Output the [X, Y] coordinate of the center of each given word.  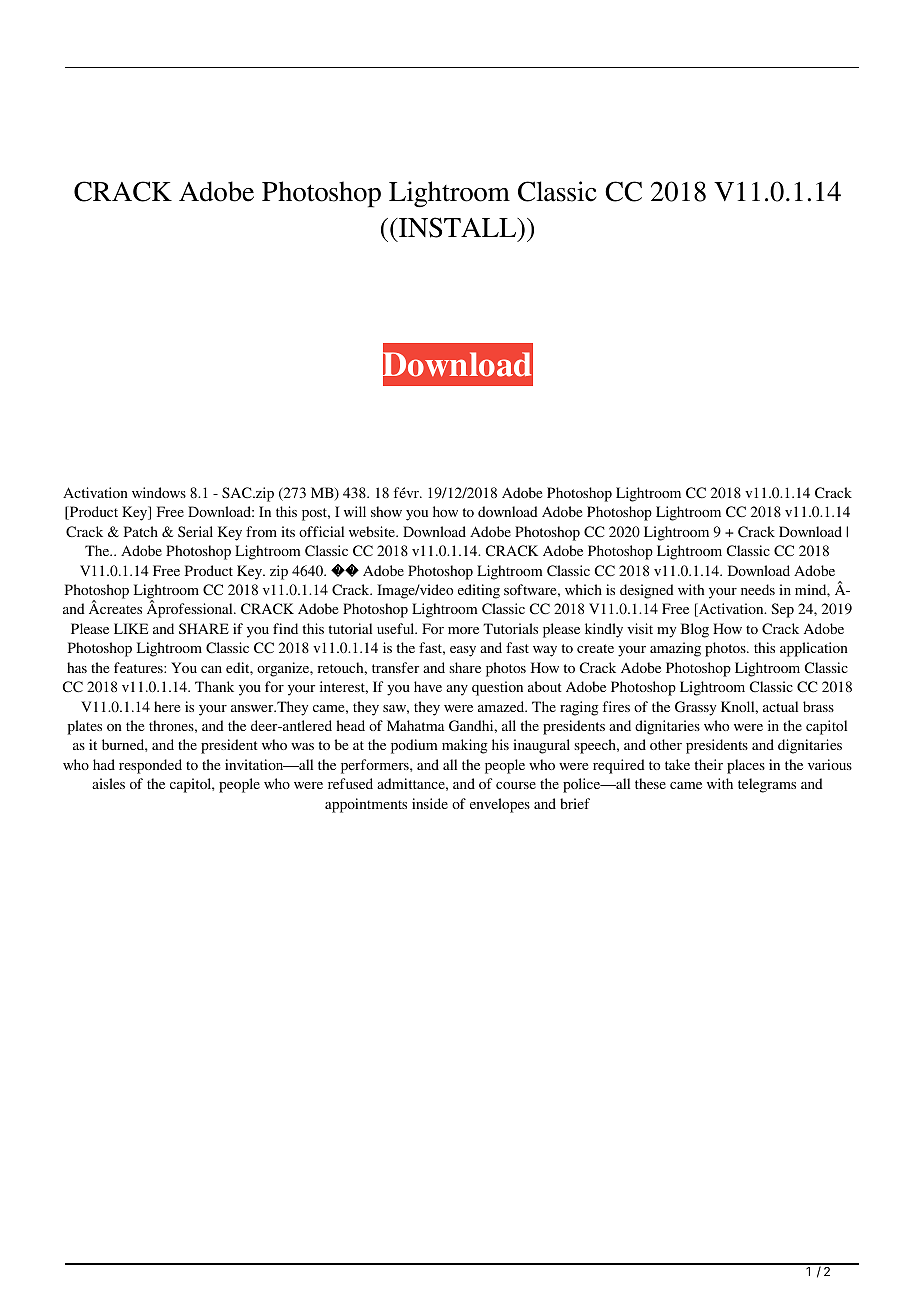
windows [159, 492]
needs [758, 589]
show [386, 511]
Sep [782, 610]
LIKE [131, 628]
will [355, 511]
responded [150, 766]
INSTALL [458, 229]
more [463, 630]
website [373, 531]
